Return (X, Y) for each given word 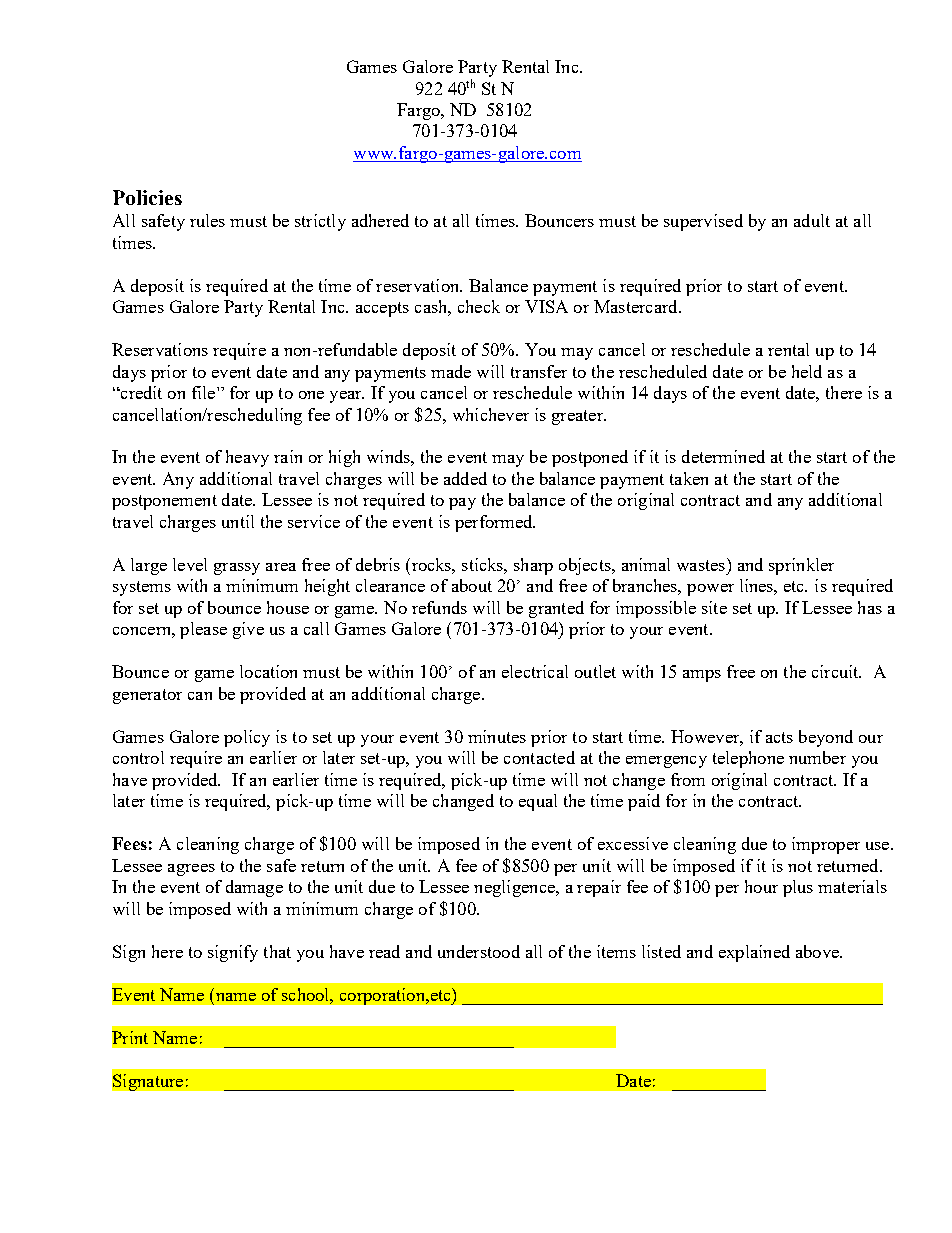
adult (812, 220)
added (465, 478)
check (479, 306)
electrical (535, 671)
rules (207, 220)
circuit (836, 671)
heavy (247, 458)
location (268, 671)
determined (723, 456)
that (277, 951)
